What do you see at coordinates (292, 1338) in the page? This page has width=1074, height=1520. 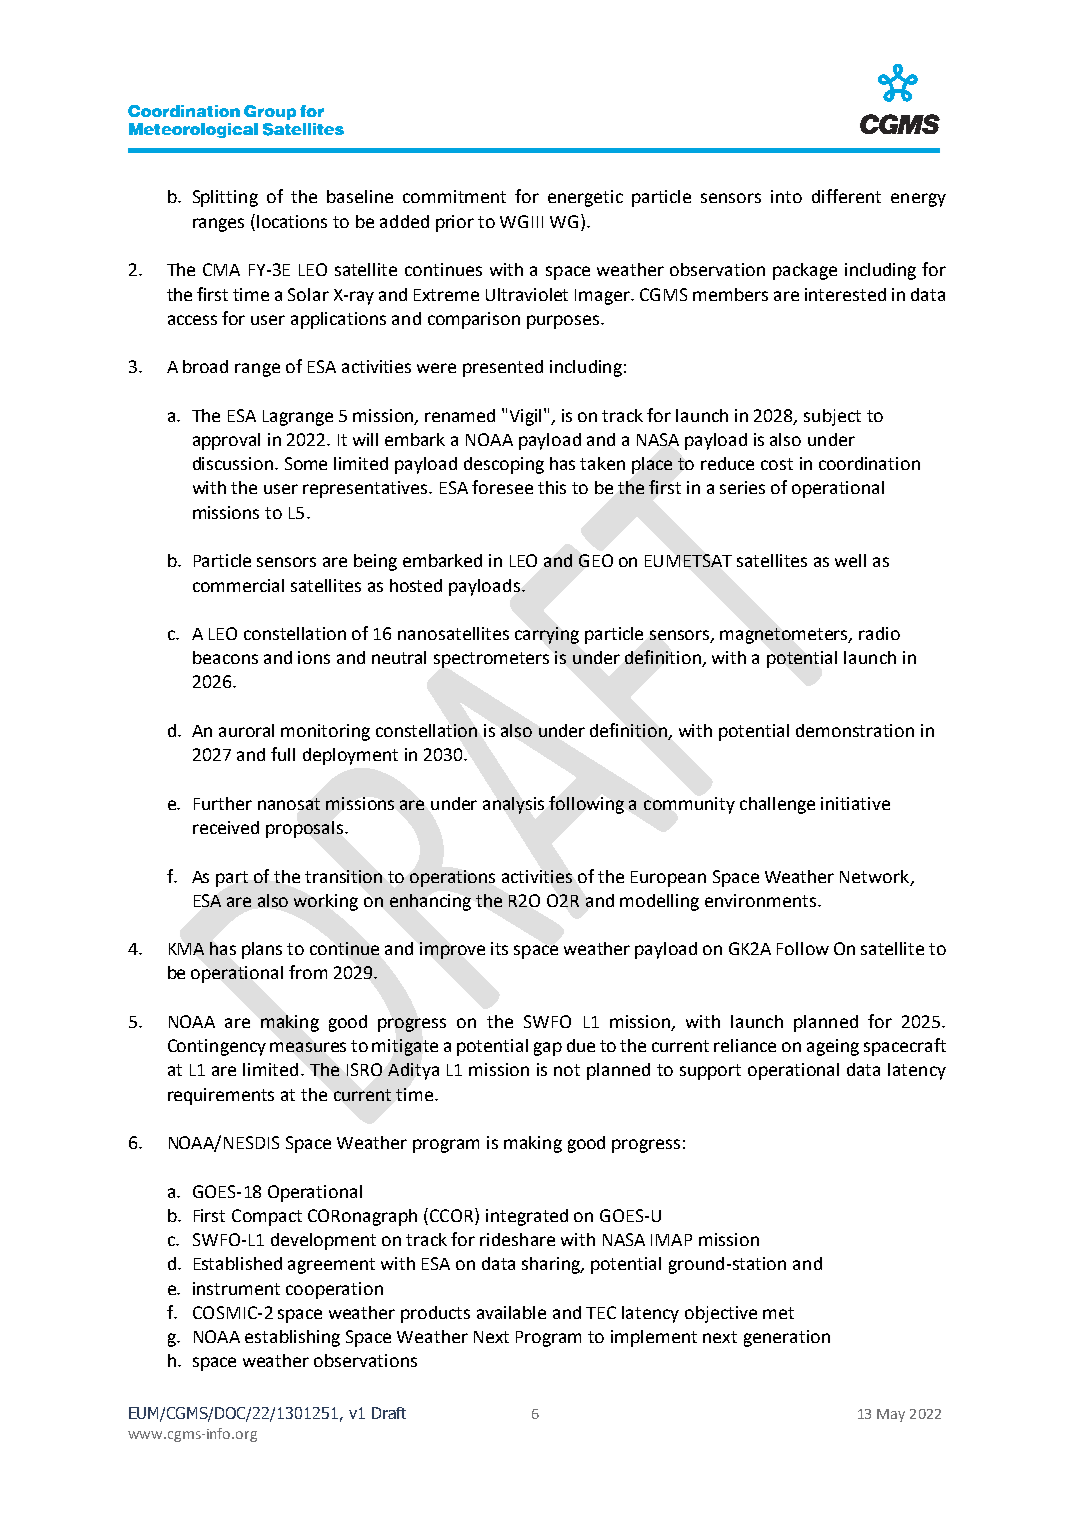 I see `establishing` at bounding box center [292, 1338].
